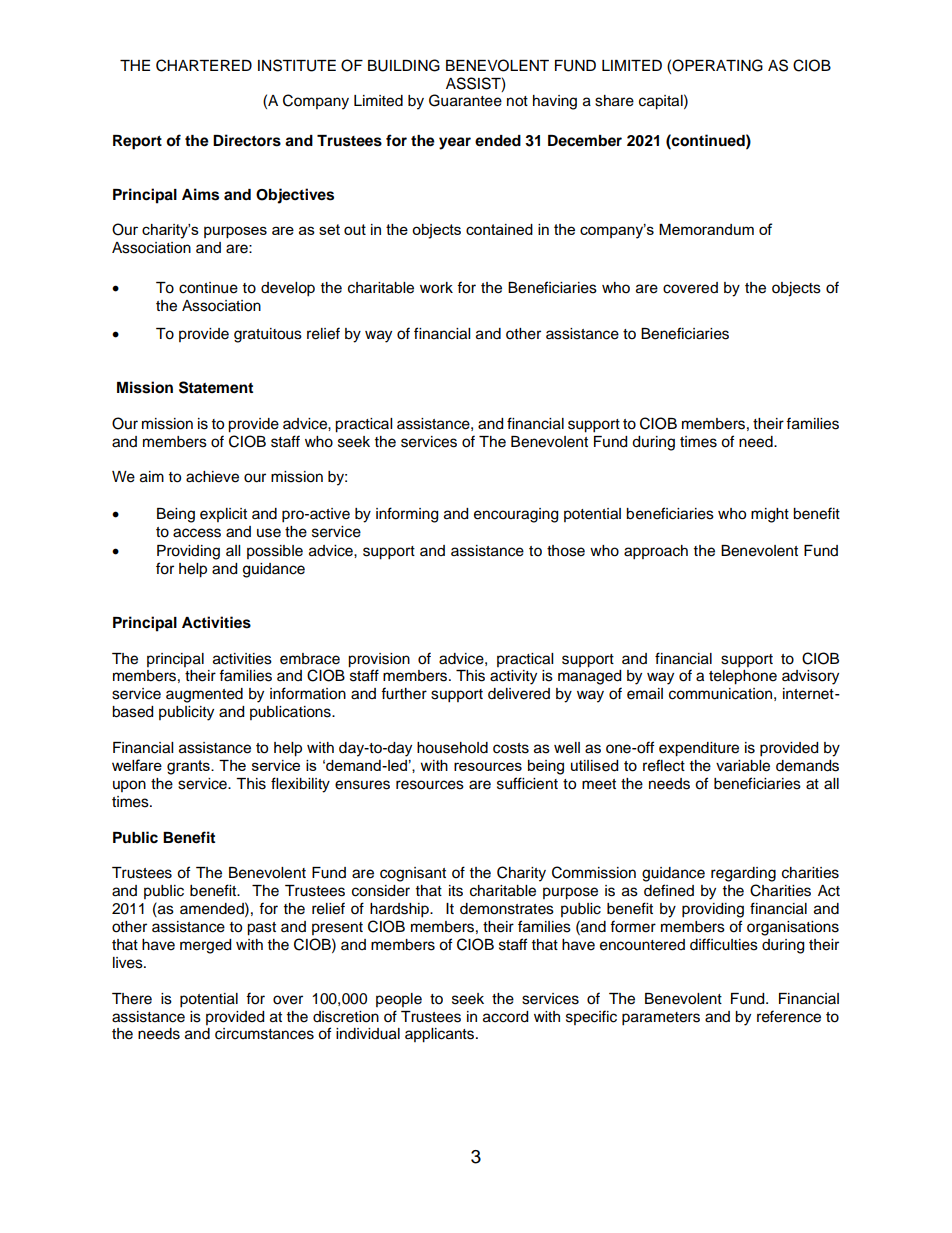 The width and height of the screenshot is (952, 1233). What do you see at coordinates (770, 515) in the screenshot?
I see `might` at bounding box center [770, 515].
